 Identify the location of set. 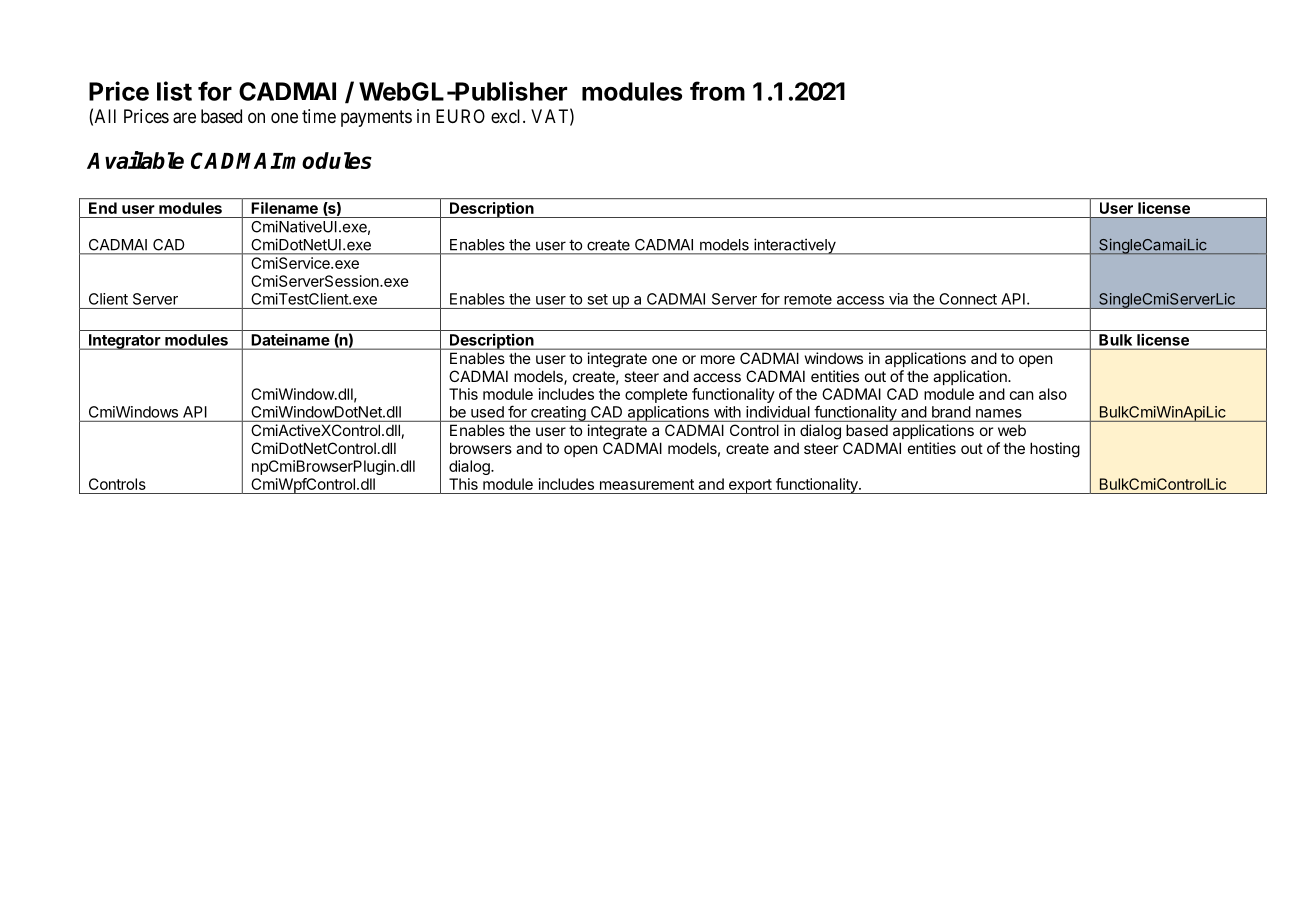
(598, 299).
